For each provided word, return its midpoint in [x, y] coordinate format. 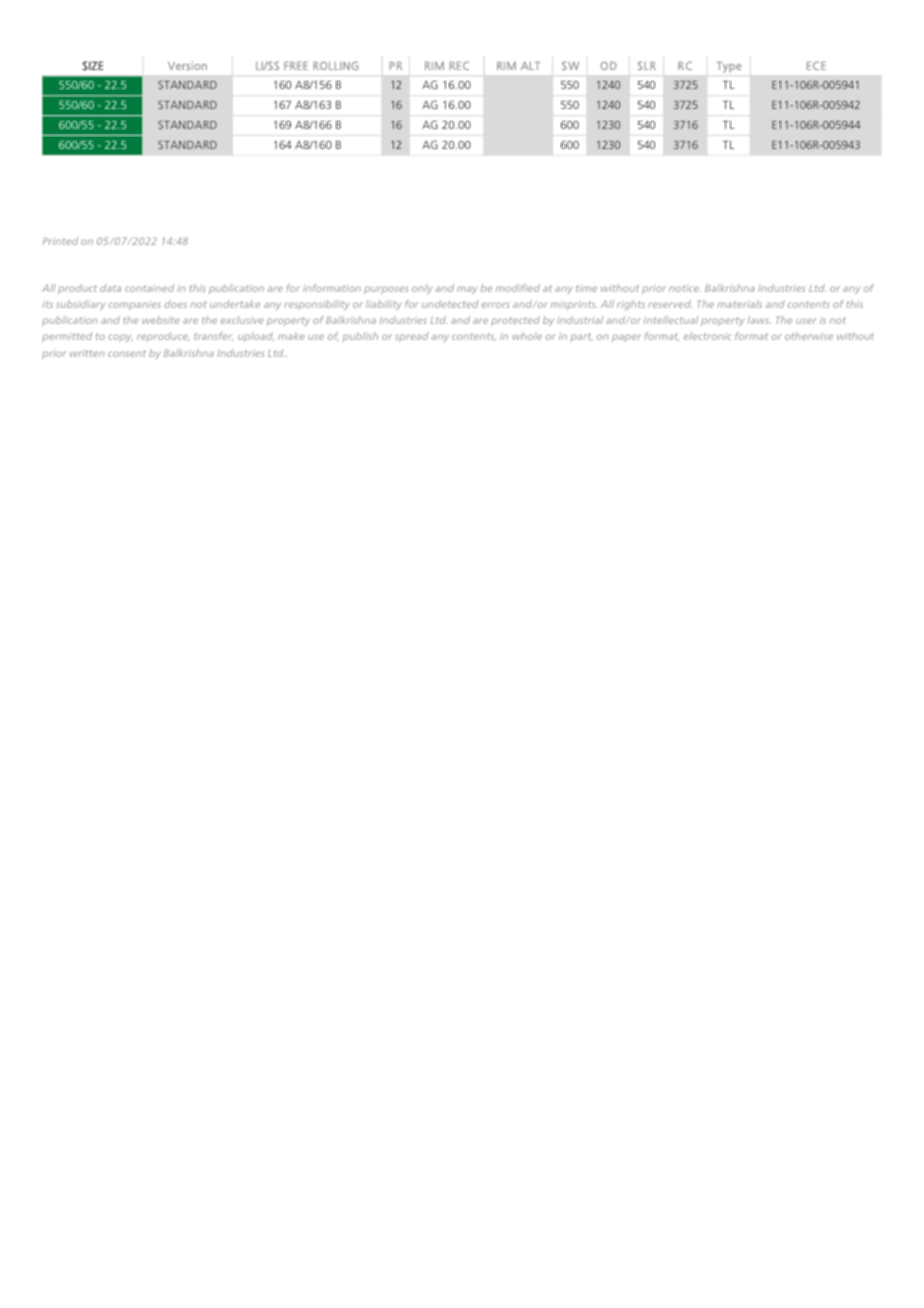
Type [729, 67]
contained [149, 288]
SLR [647, 65]
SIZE [93, 66]
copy [120, 338]
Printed [60, 241]
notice [685, 288]
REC [459, 65]
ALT [531, 66]
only [422, 289]
